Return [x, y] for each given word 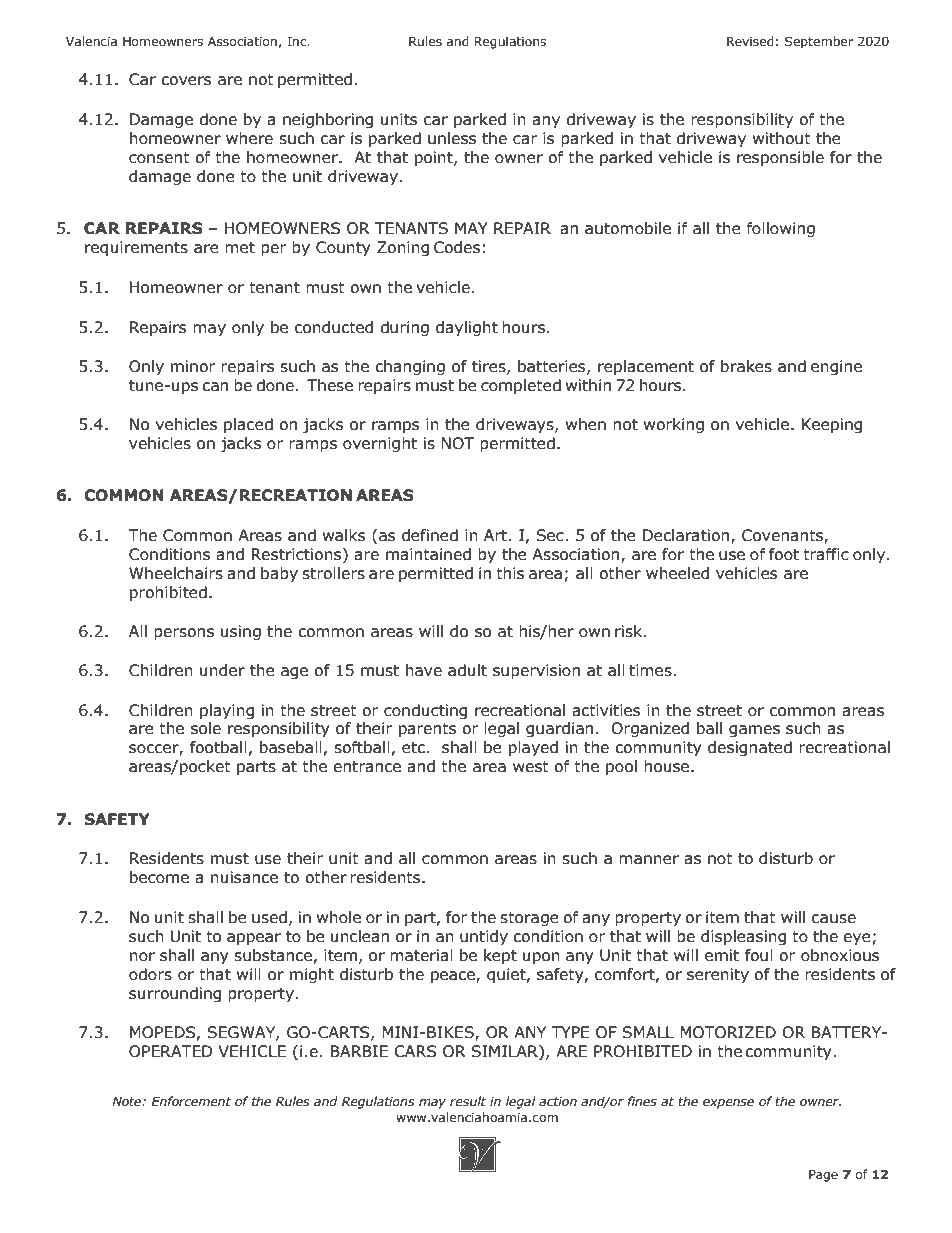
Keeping [832, 425]
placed [248, 425]
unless [452, 138]
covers [186, 81]
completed [521, 386]
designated [750, 748]
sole [206, 728]
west [531, 767]
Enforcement [191, 1101]
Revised [750, 41]
